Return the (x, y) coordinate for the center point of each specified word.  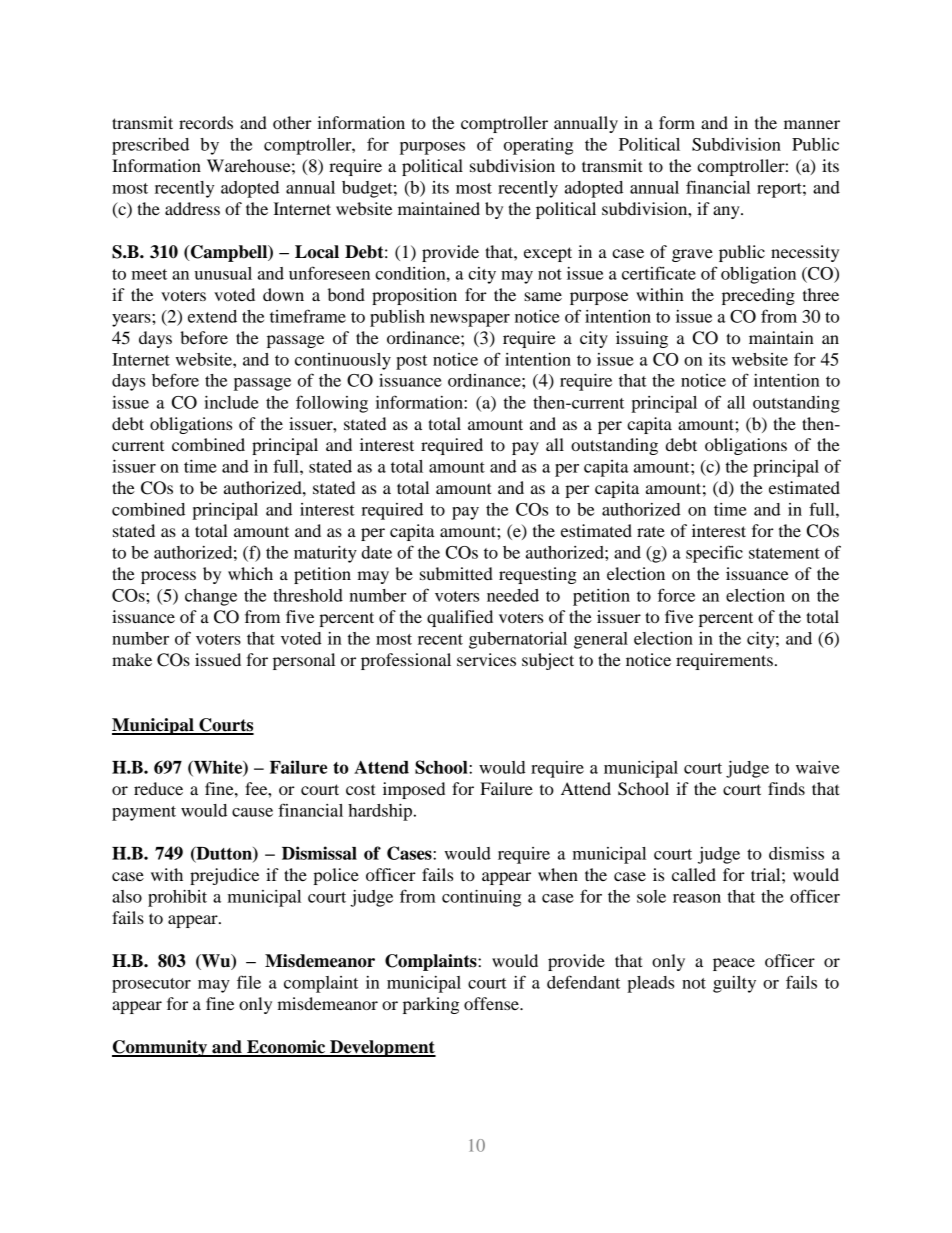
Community (160, 1048)
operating (538, 146)
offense (492, 1003)
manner (812, 124)
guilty (734, 984)
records (206, 122)
